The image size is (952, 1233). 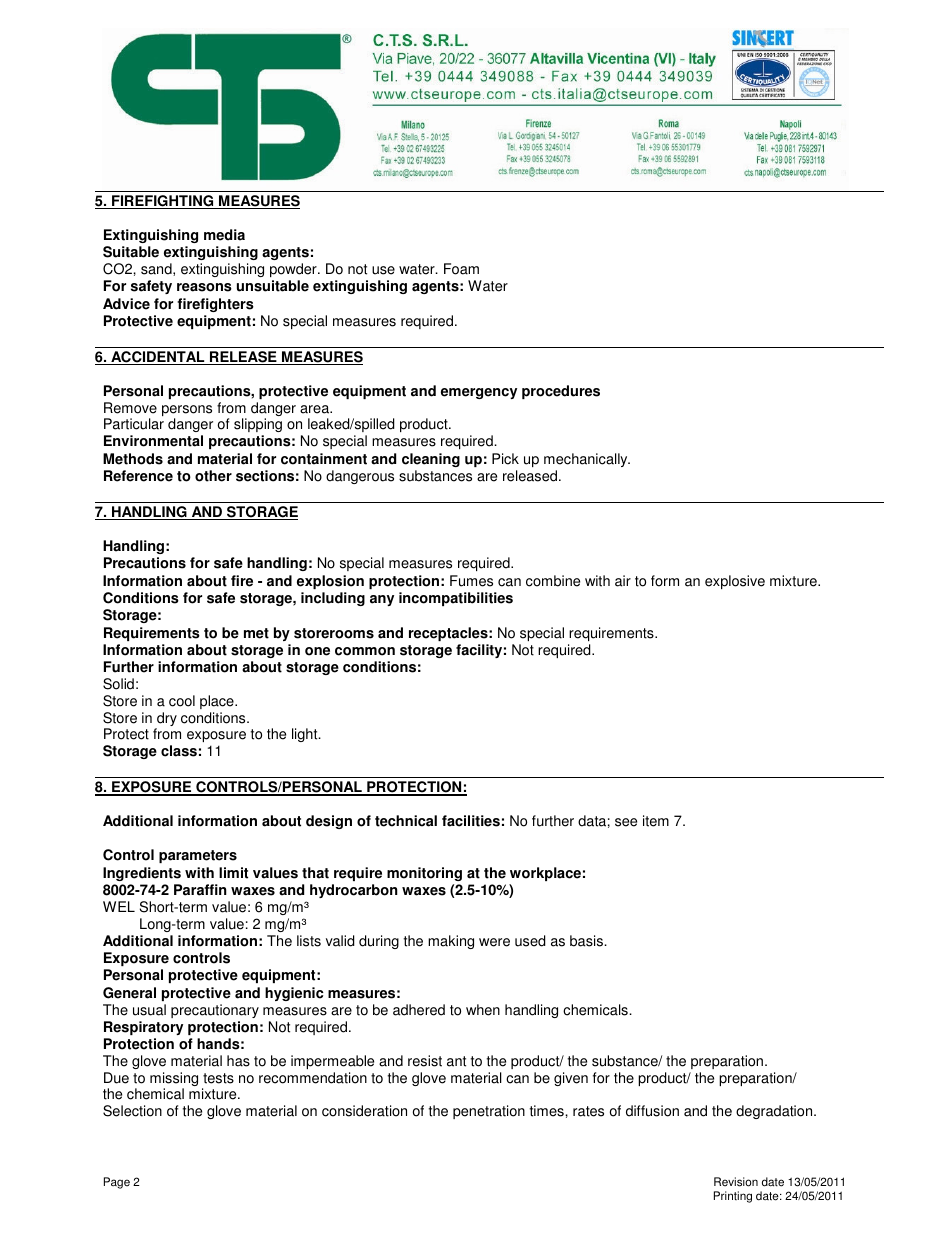 What do you see at coordinates (656, 821) in the screenshot?
I see `item` at bounding box center [656, 821].
